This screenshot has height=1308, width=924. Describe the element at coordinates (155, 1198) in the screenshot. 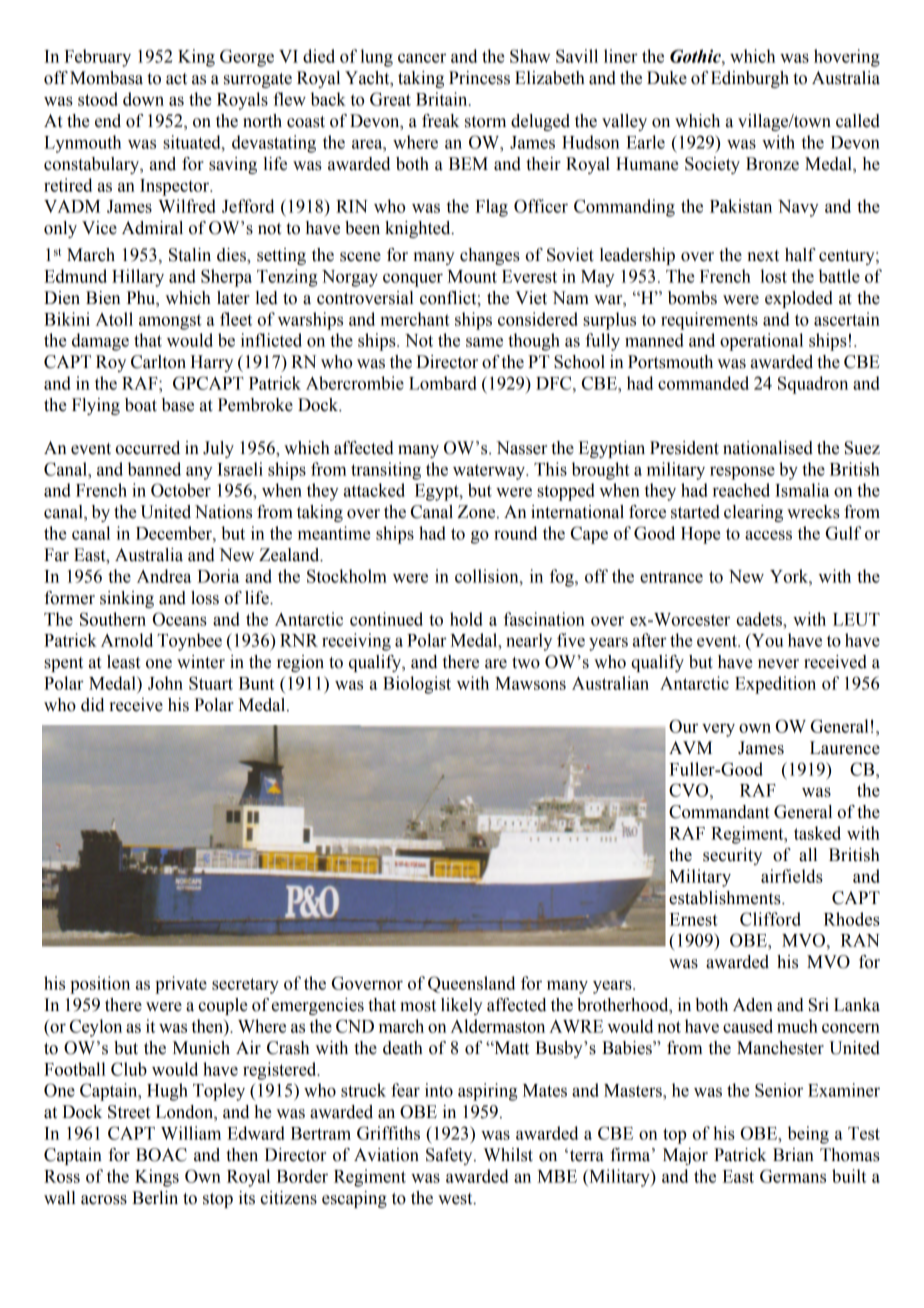

I see `Berlin` at that location.
